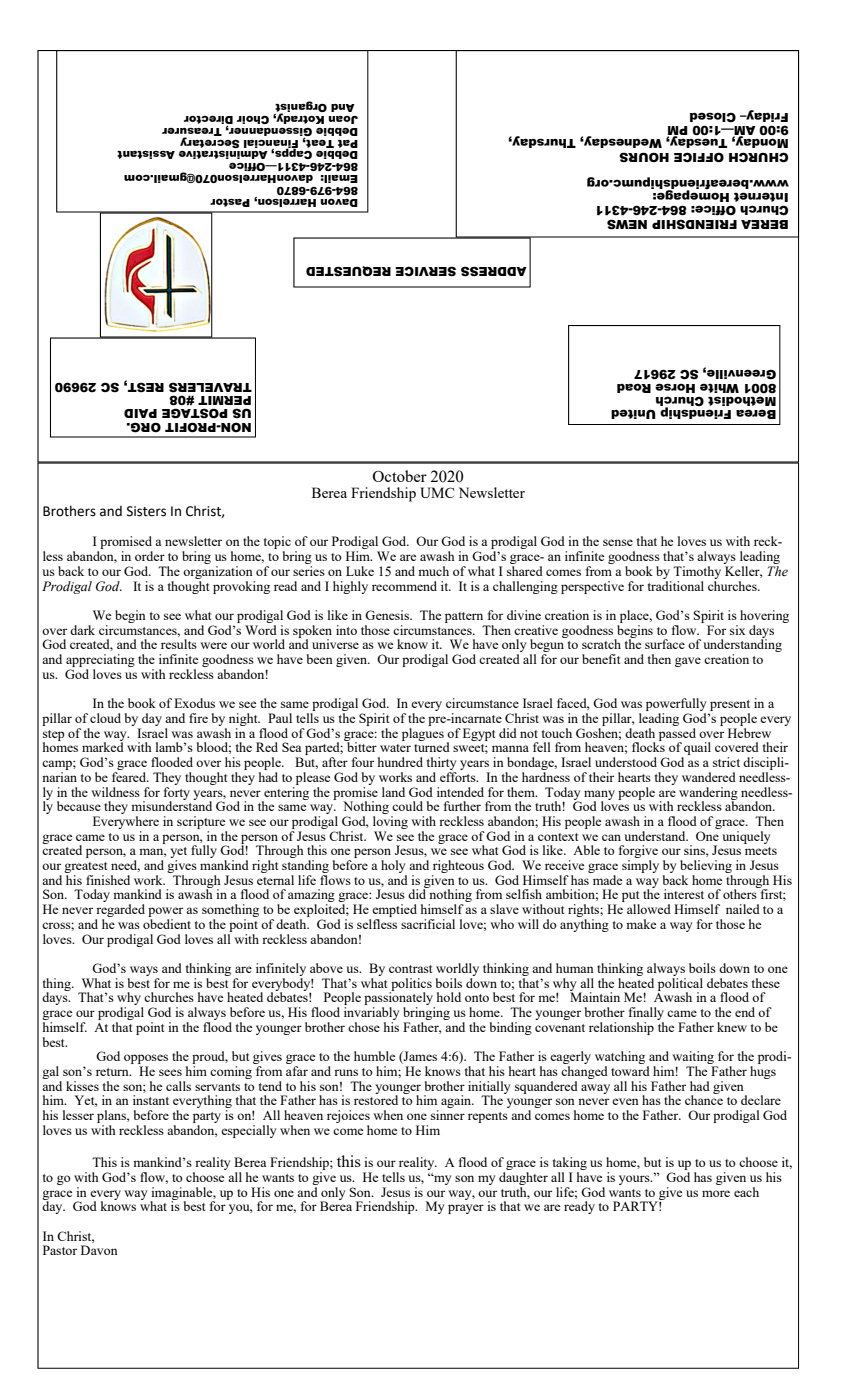 This image has height=1400, width=849. I want to click on universe, so click(335, 644).
